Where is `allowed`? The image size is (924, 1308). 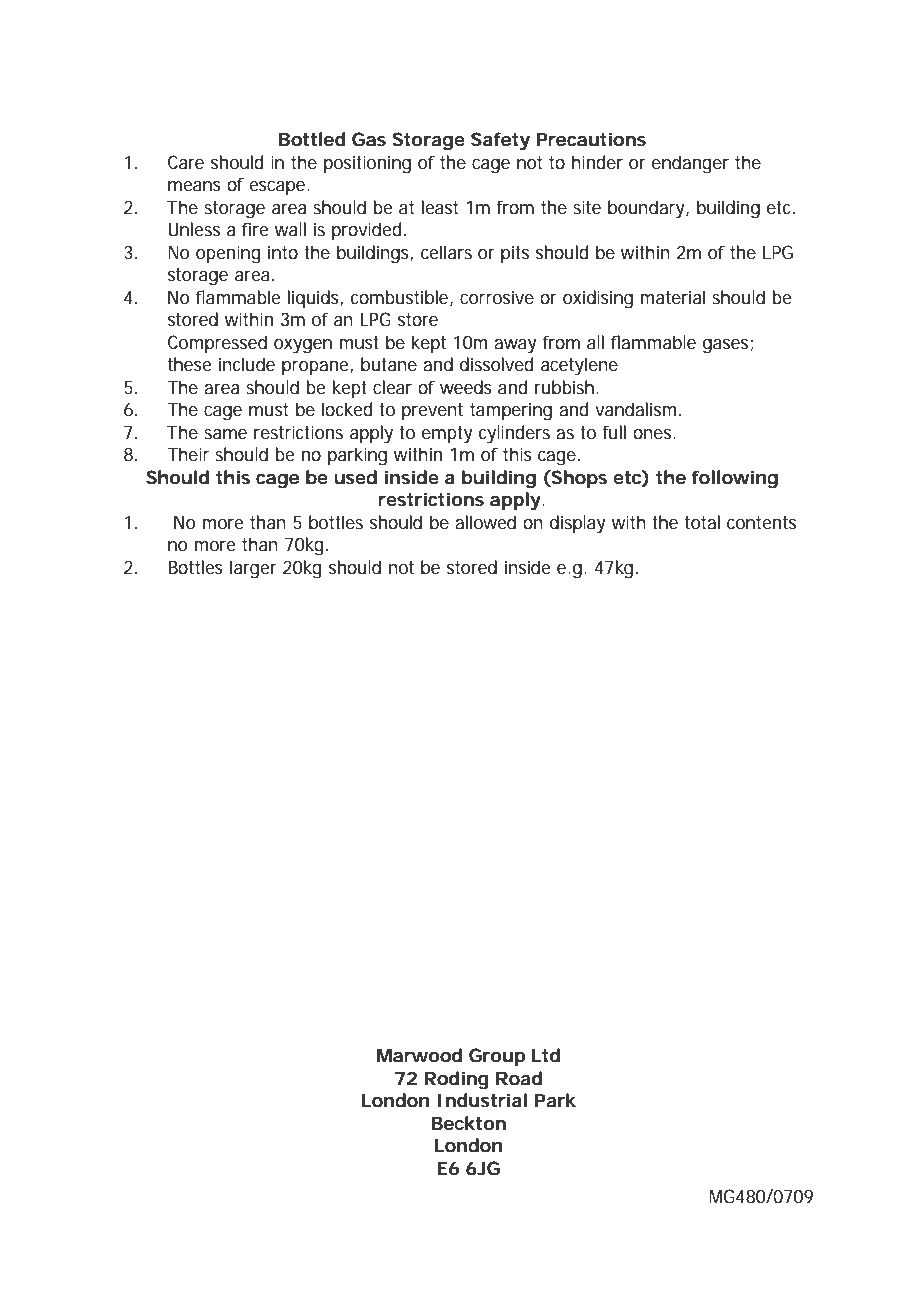 allowed is located at coordinates (485, 522).
